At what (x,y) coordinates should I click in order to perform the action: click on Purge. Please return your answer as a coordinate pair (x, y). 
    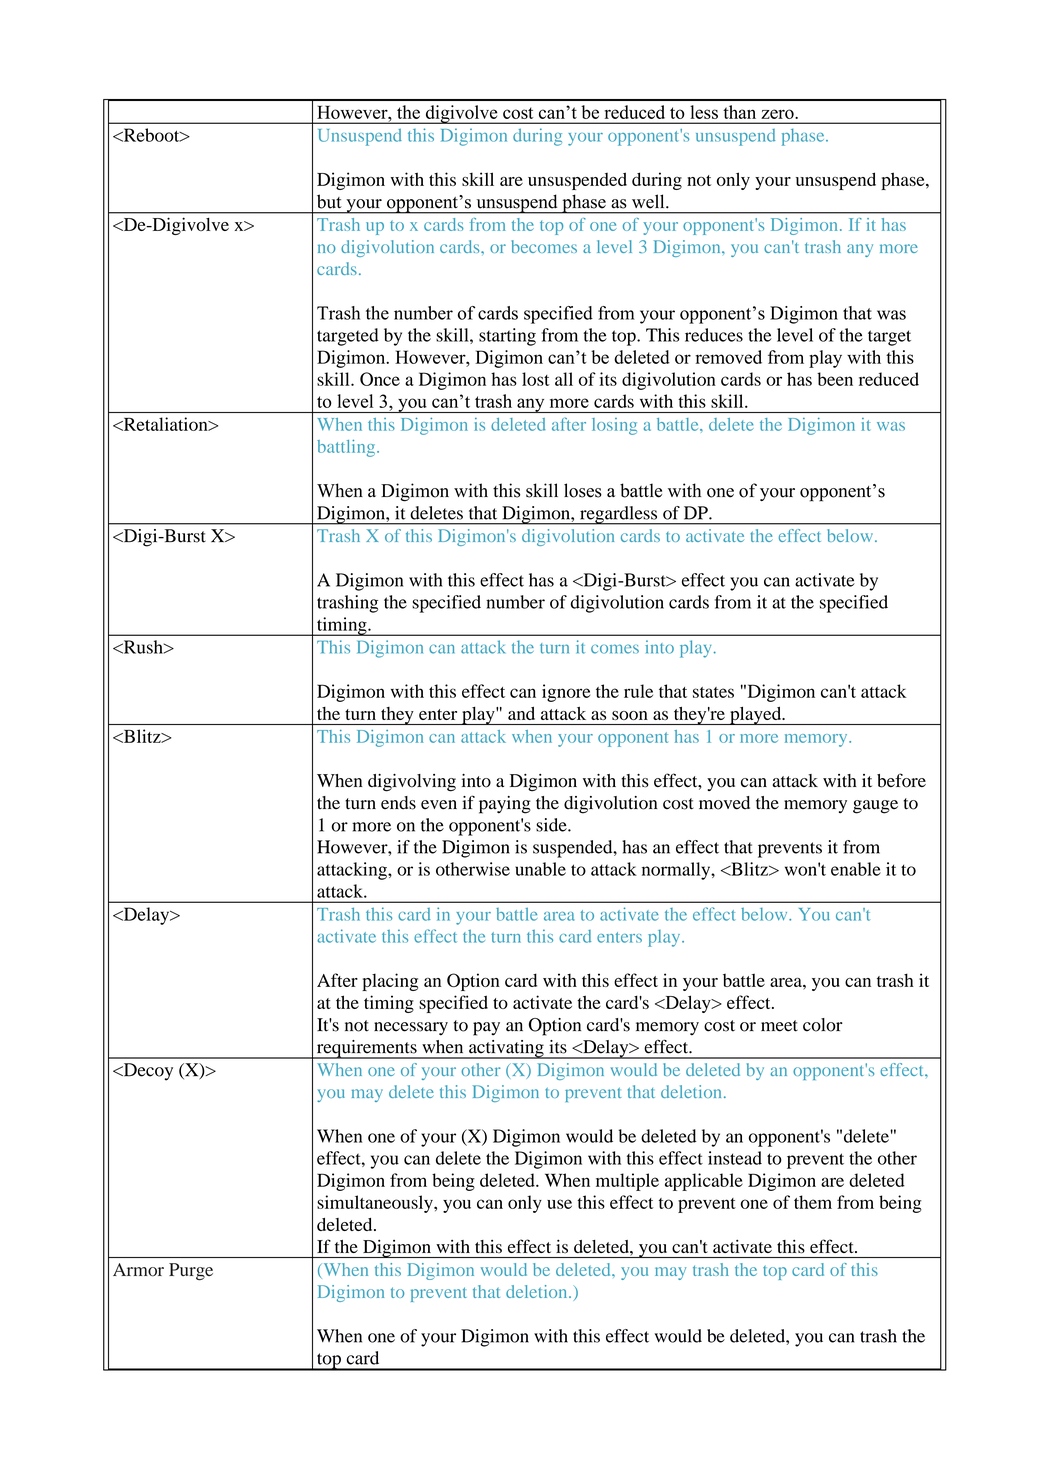
    Looking at the image, I should click on (191, 1272).
